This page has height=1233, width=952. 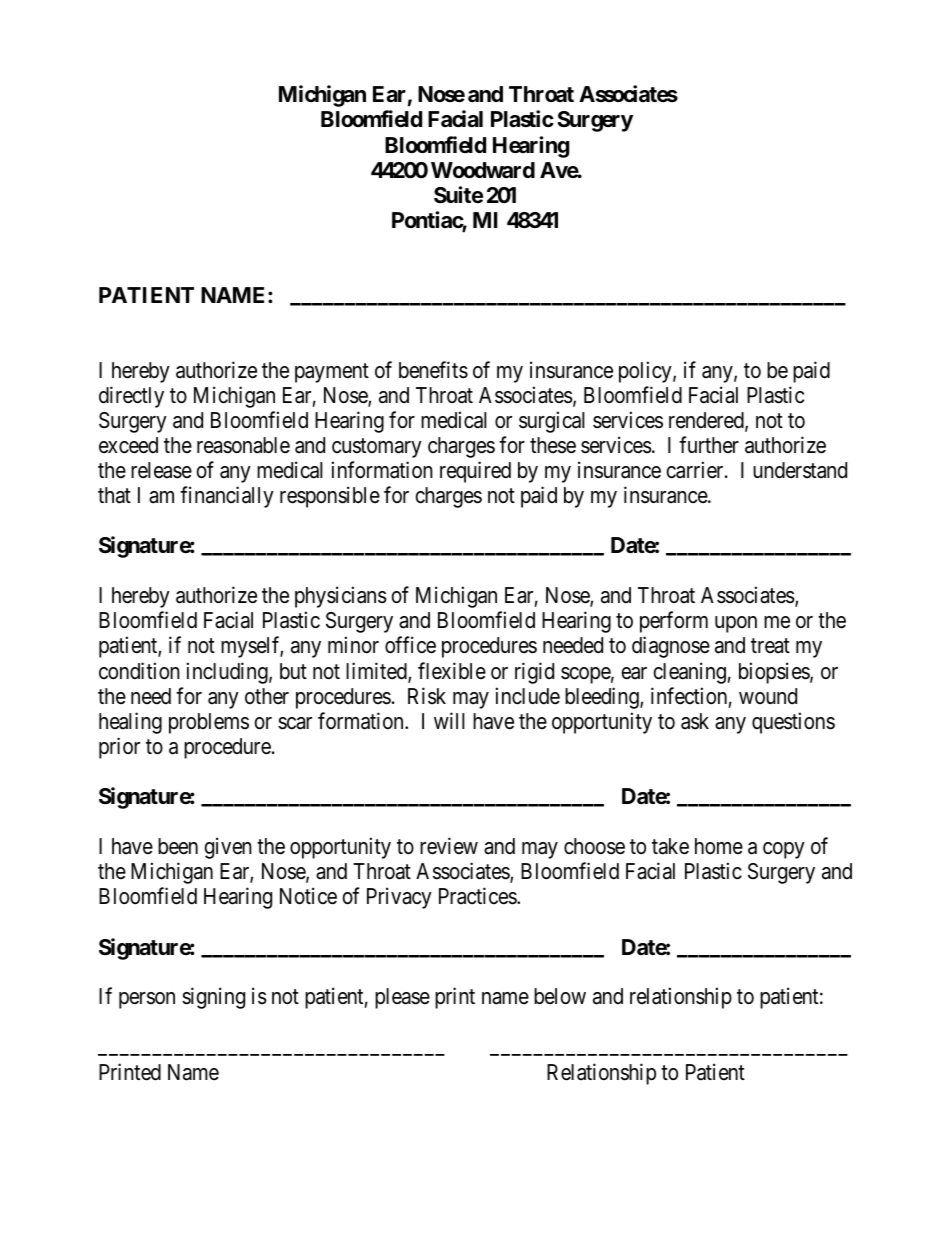 I want to click on ask, so click(x=695, y=721).
